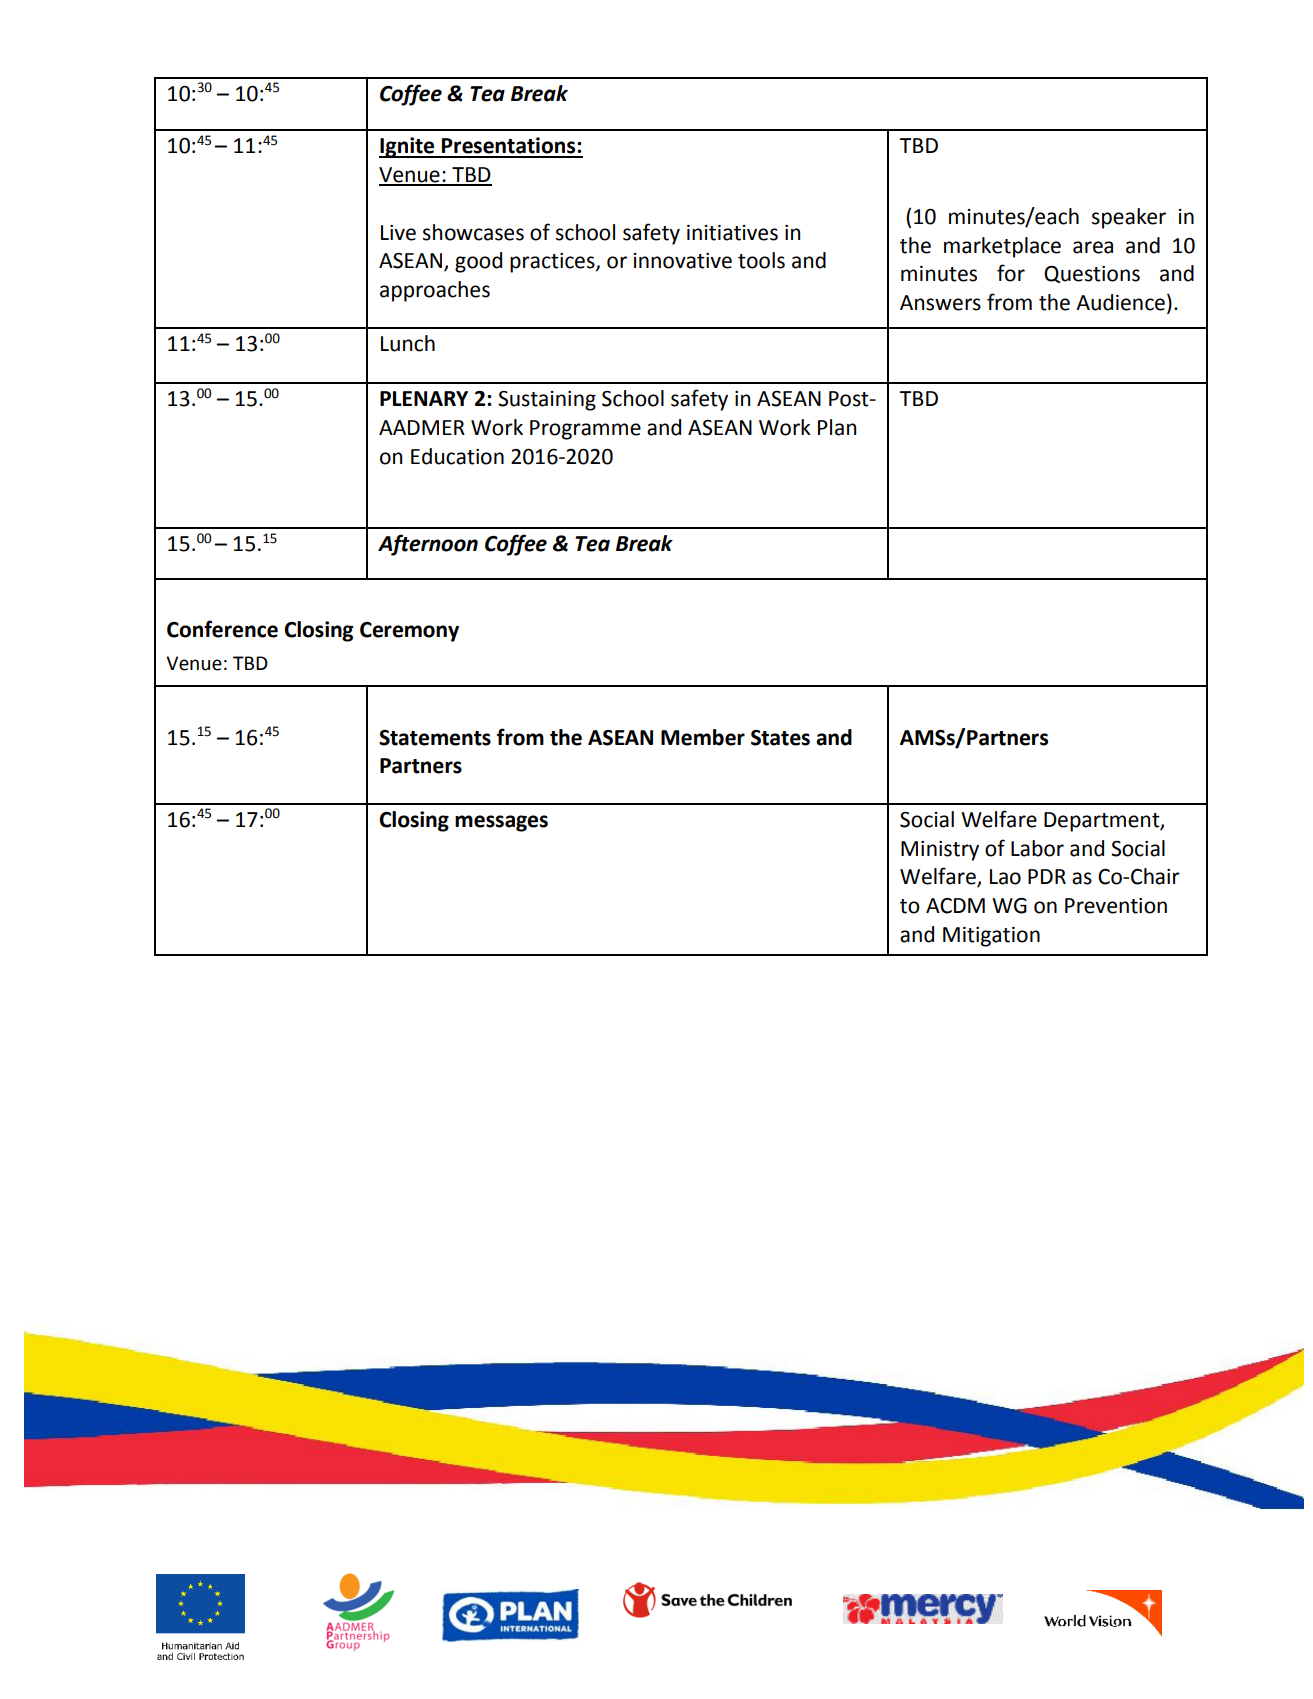 The image size is (1313, 1699). Describe the element at coordinates (409, 632) in the screenshot. I see `Ceremony` at that location.
